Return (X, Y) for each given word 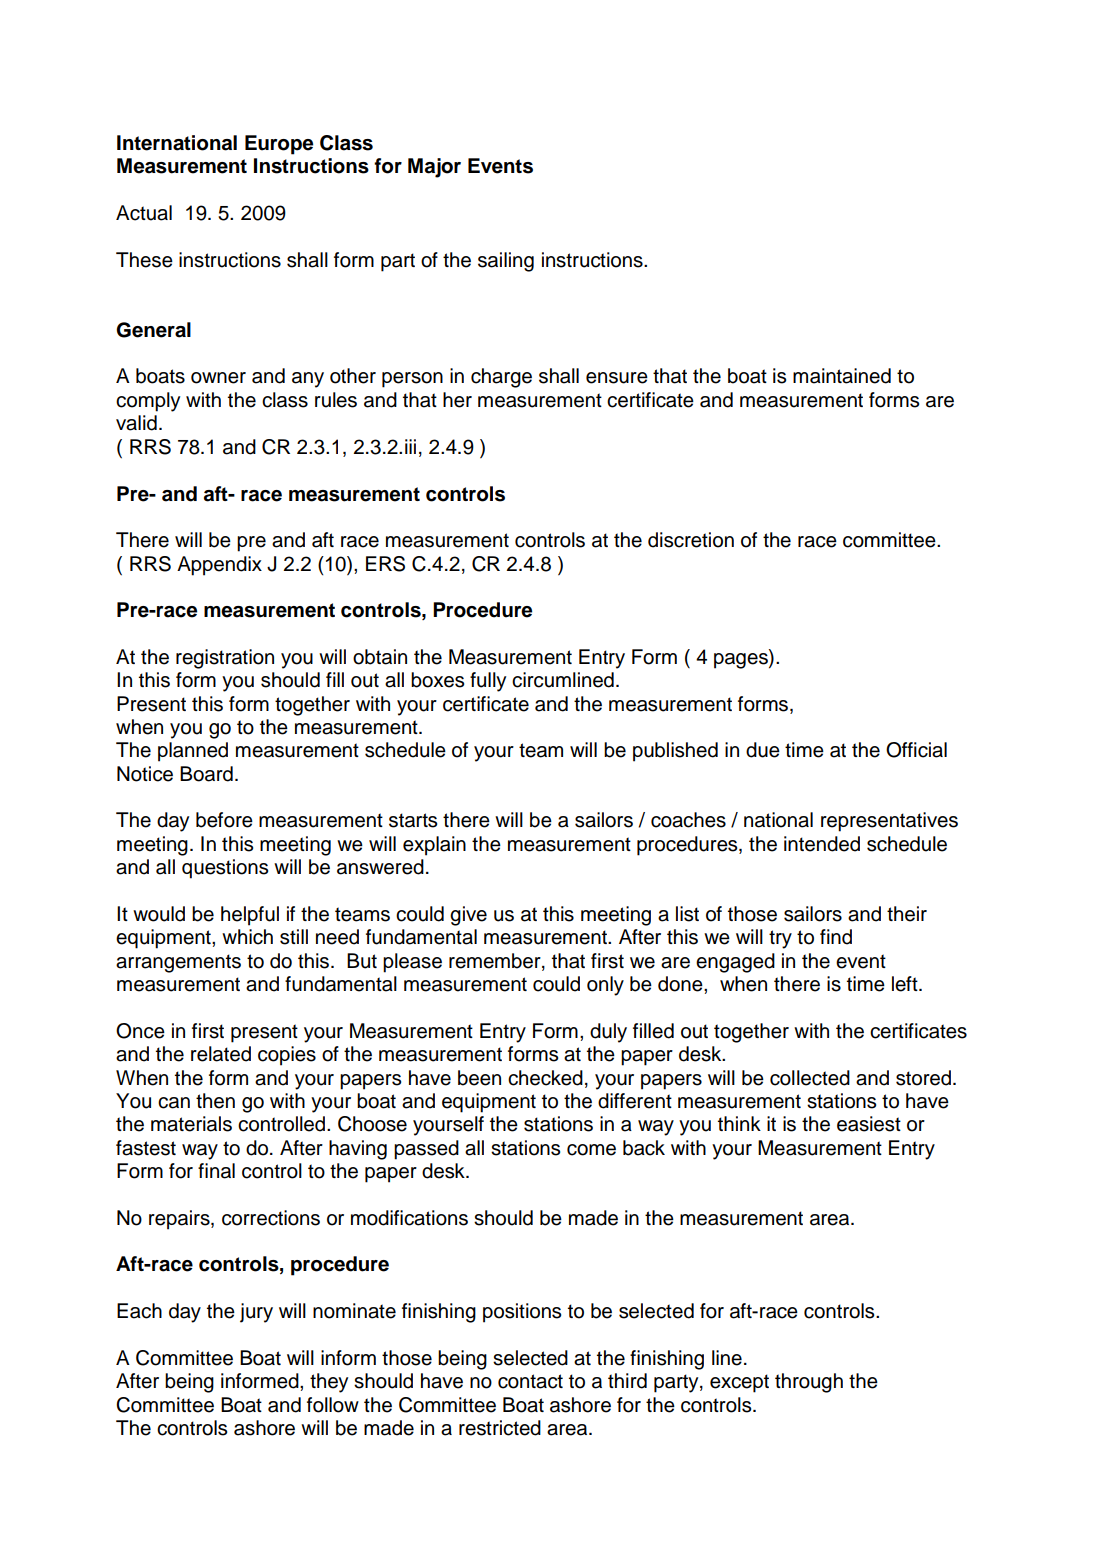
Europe (279, 145)
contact (530, 1381)
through (809, 1383)
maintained (842, 376)
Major (434, 168)
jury (256, 1313)
